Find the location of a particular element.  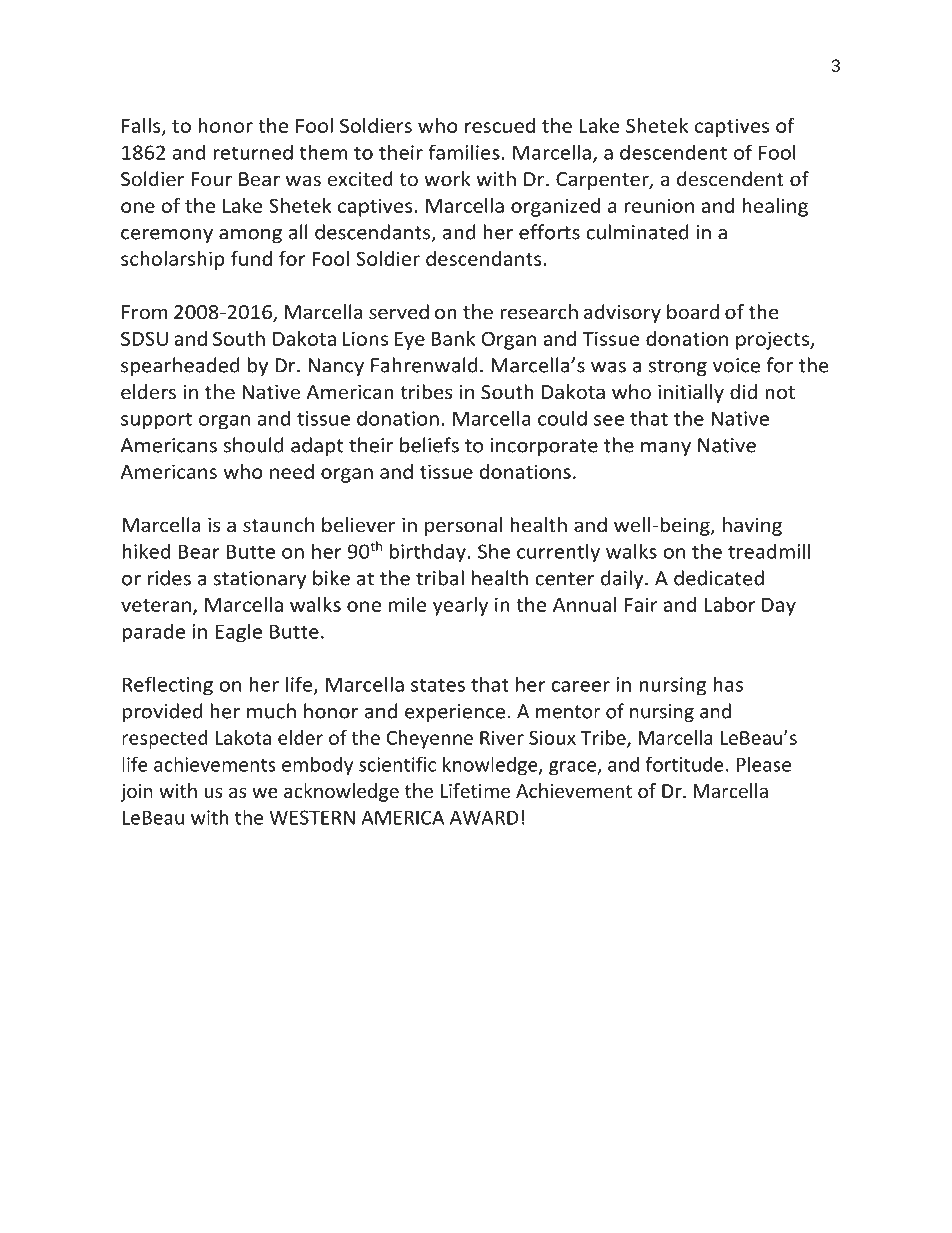

families is located at coordinates (464, 152).
